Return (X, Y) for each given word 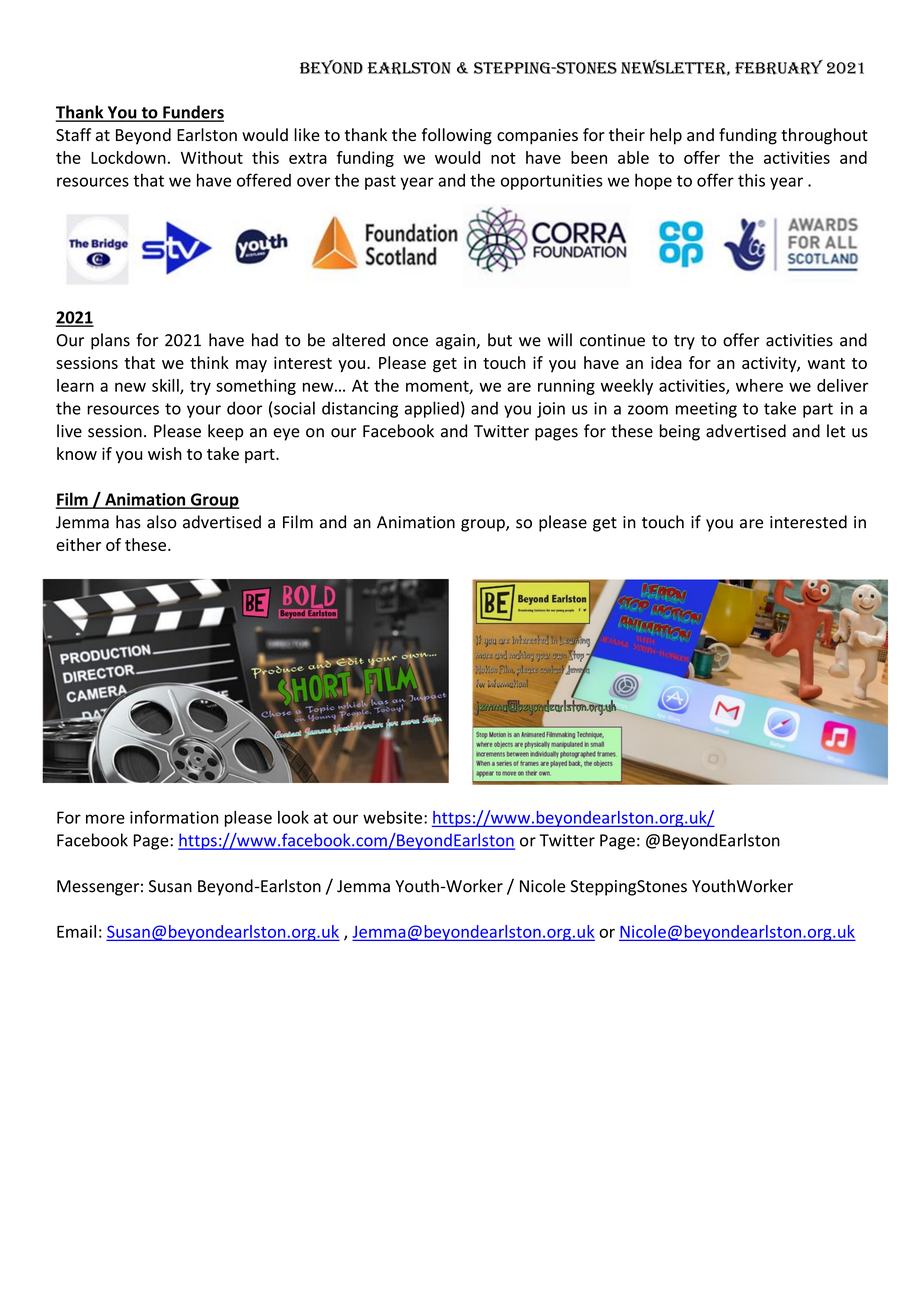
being (680, 432)
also (162, 522)
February (779, 67)
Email (76, 931)
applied (432, 409)
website (392, 817)
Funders (192, 113)
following (457, 136)
